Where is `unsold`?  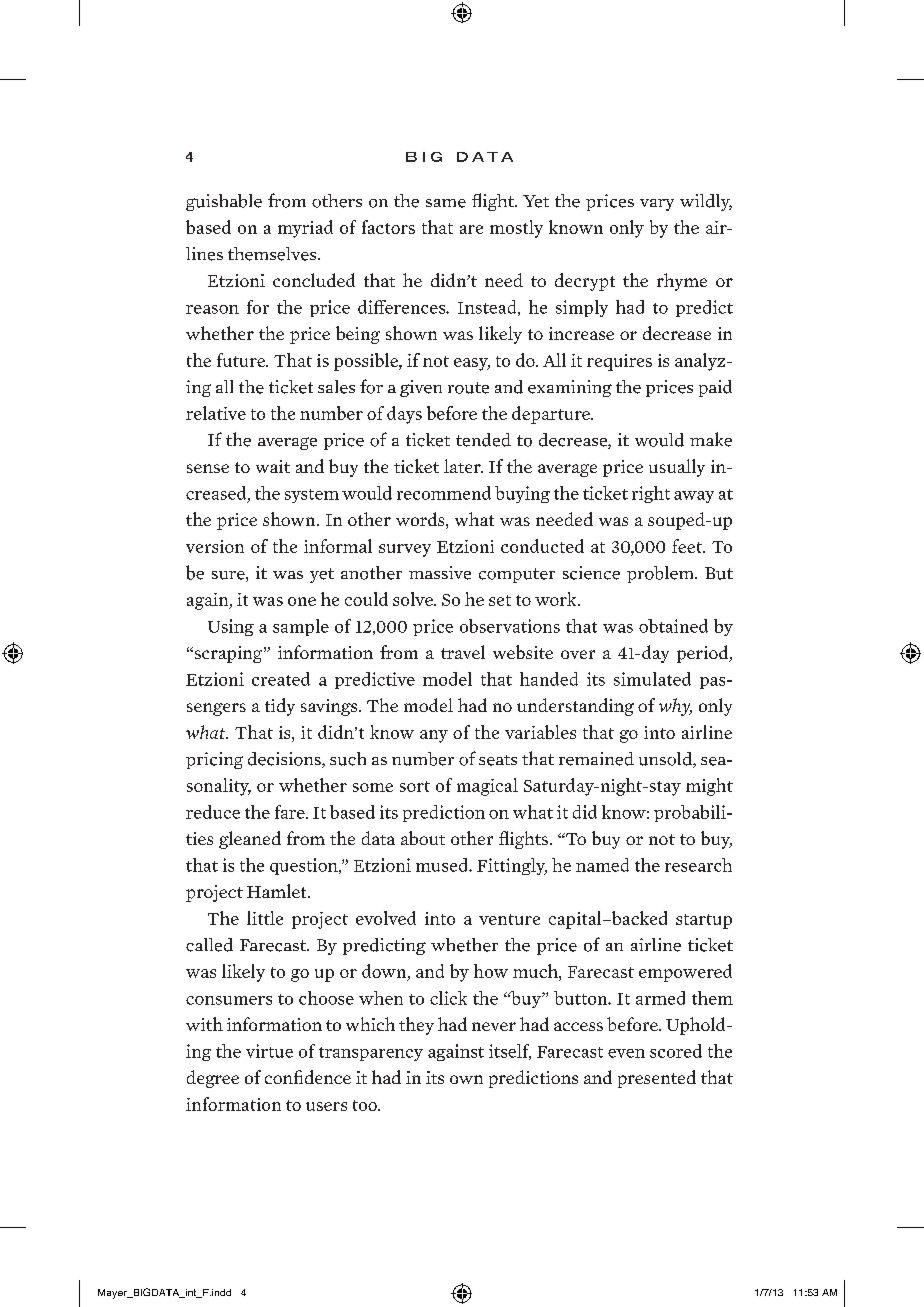
unsold is located at coordinates (666, 760).
